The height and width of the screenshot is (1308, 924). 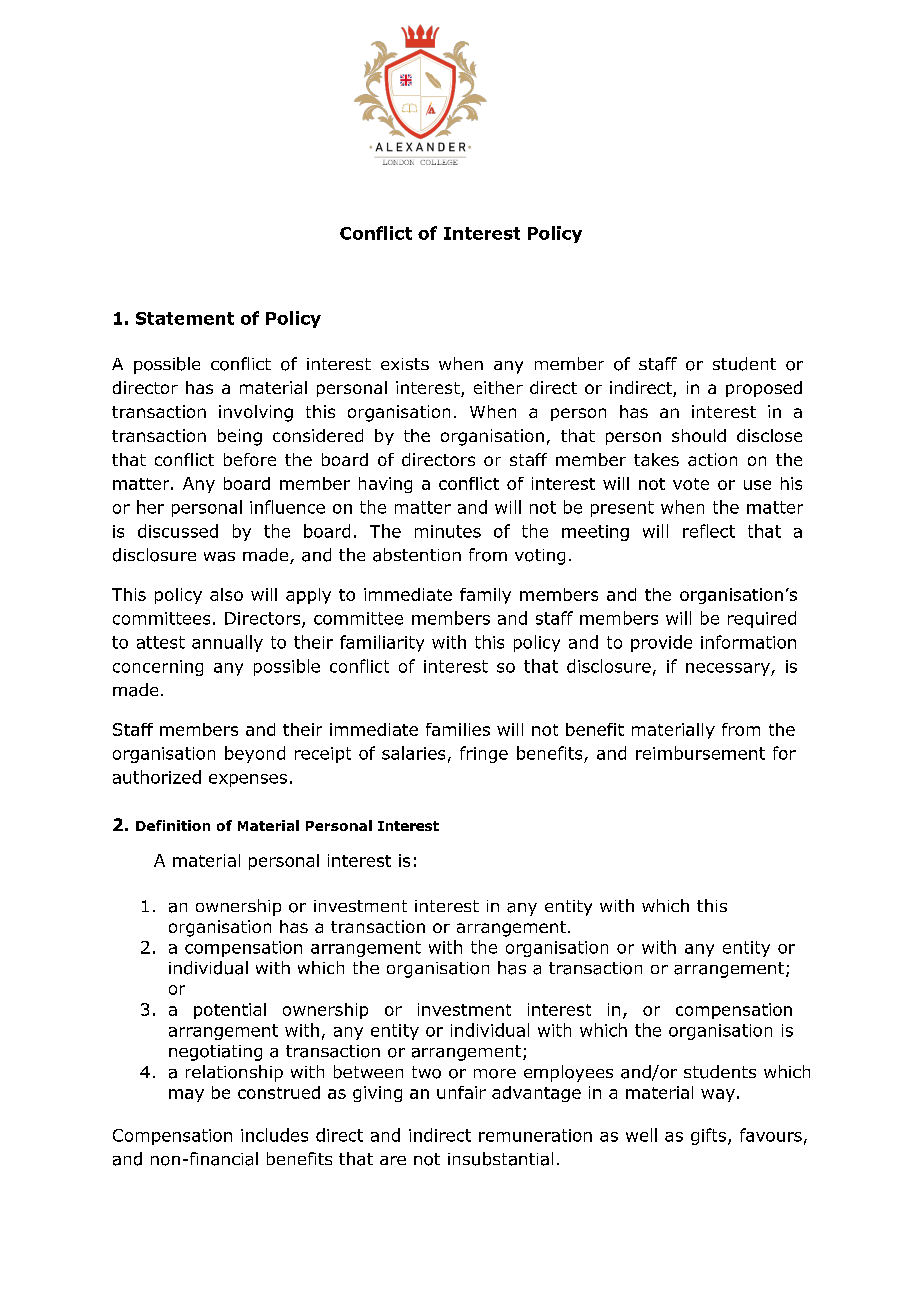 What do you see at coordinates (700, 753) in the screenshot?
I see `reimbursement` at bounding box center [700, 753].
